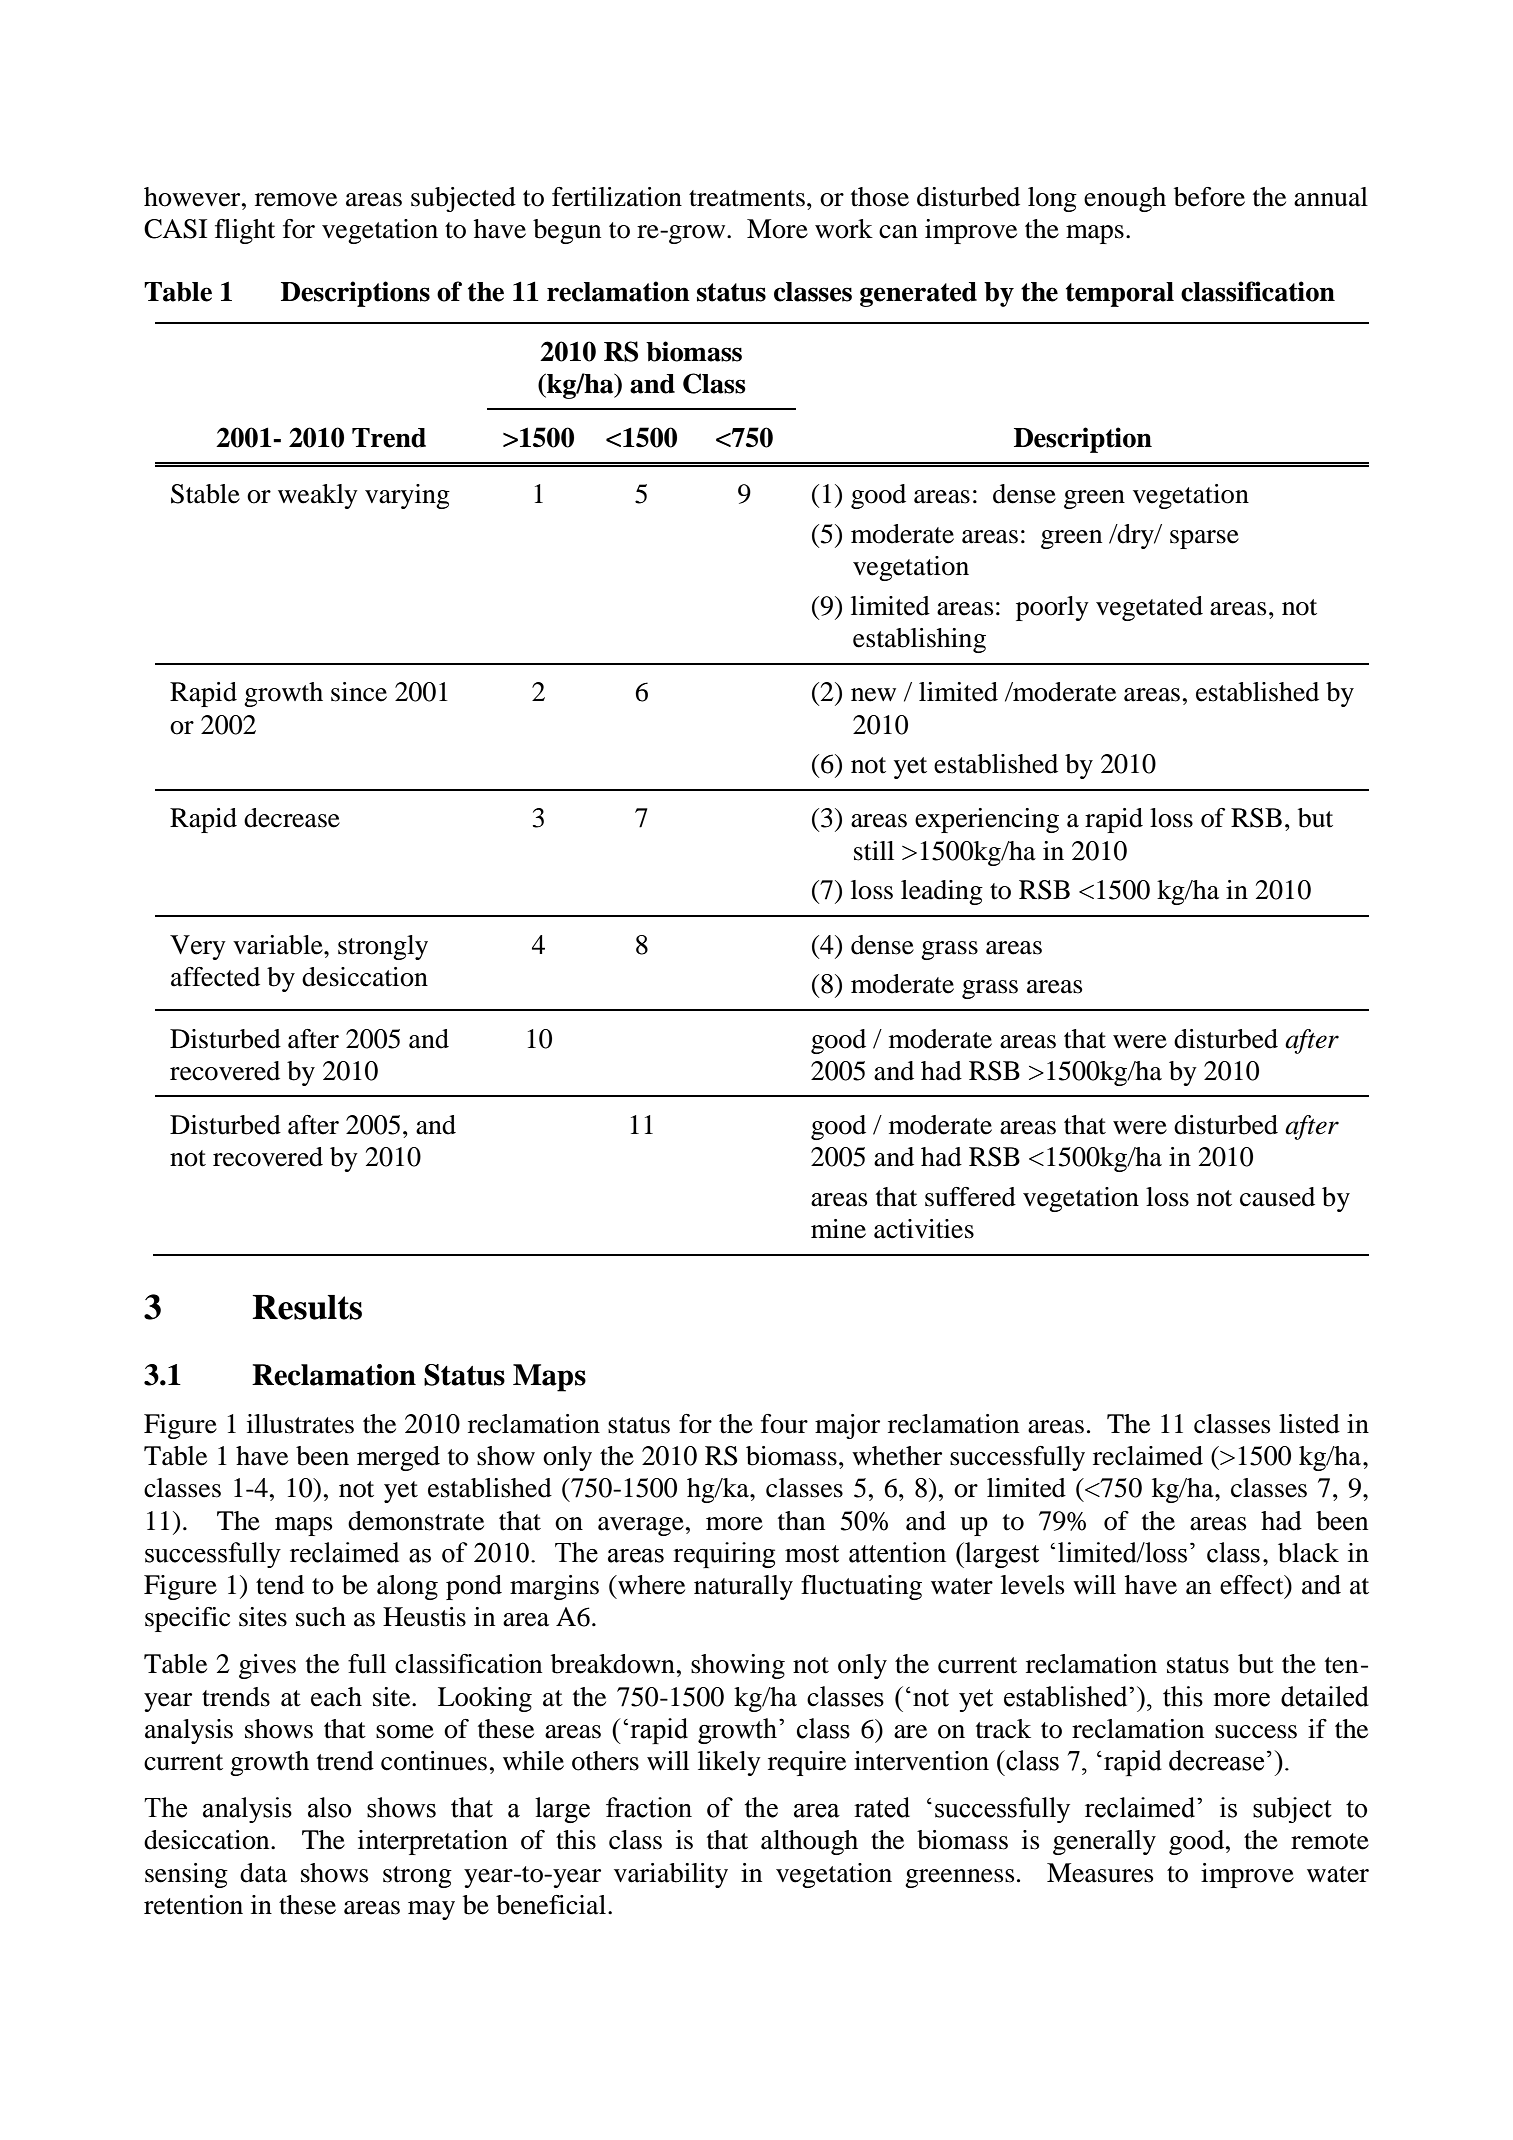  Describe the element at coordinates (307, 1307) in the screenshot. I see `Results` at that location.
